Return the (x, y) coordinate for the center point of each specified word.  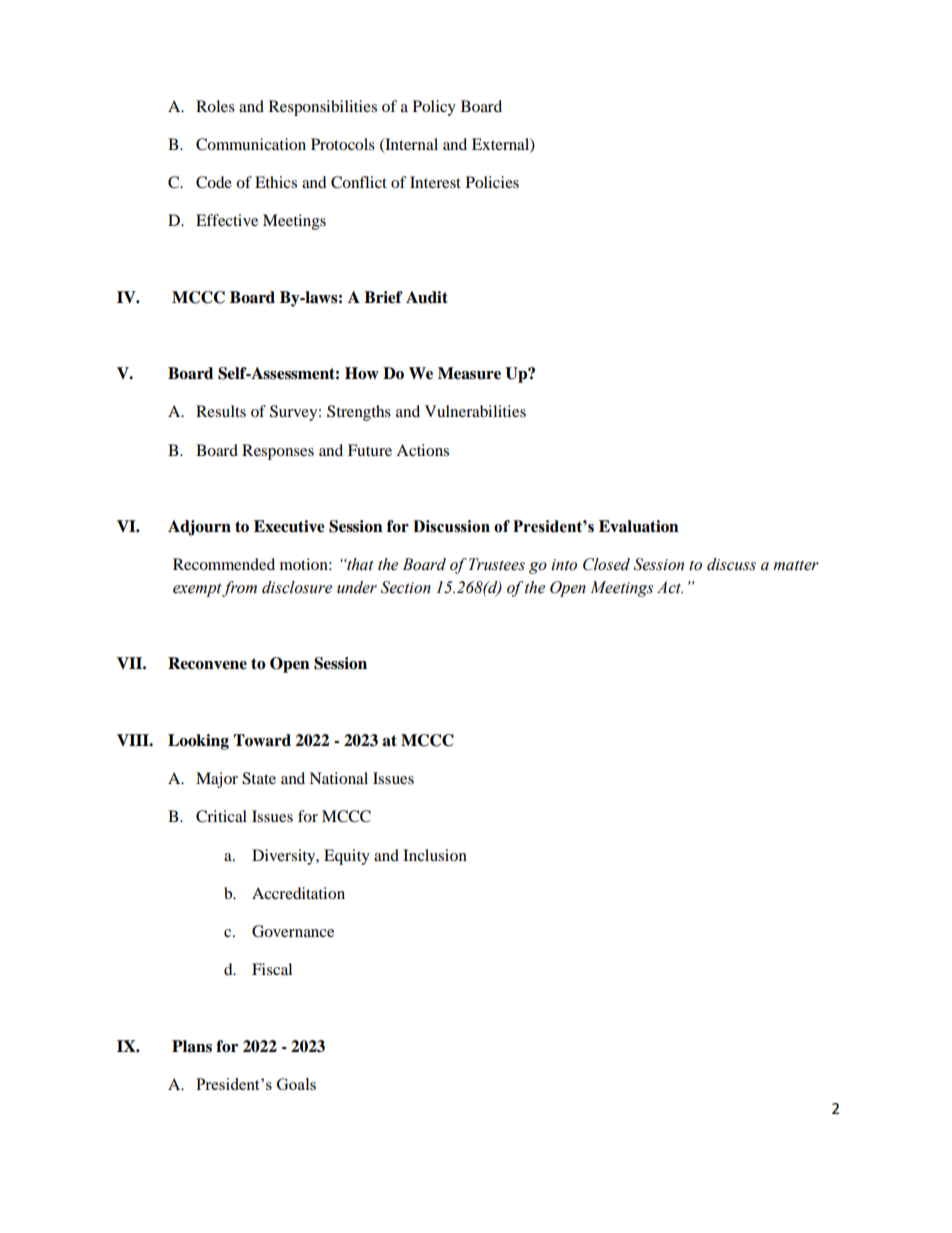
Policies (492, 182)
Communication (251, 144)
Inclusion (435, 855)
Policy (434, 108)
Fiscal (272, 969)
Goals (296, 1084)
